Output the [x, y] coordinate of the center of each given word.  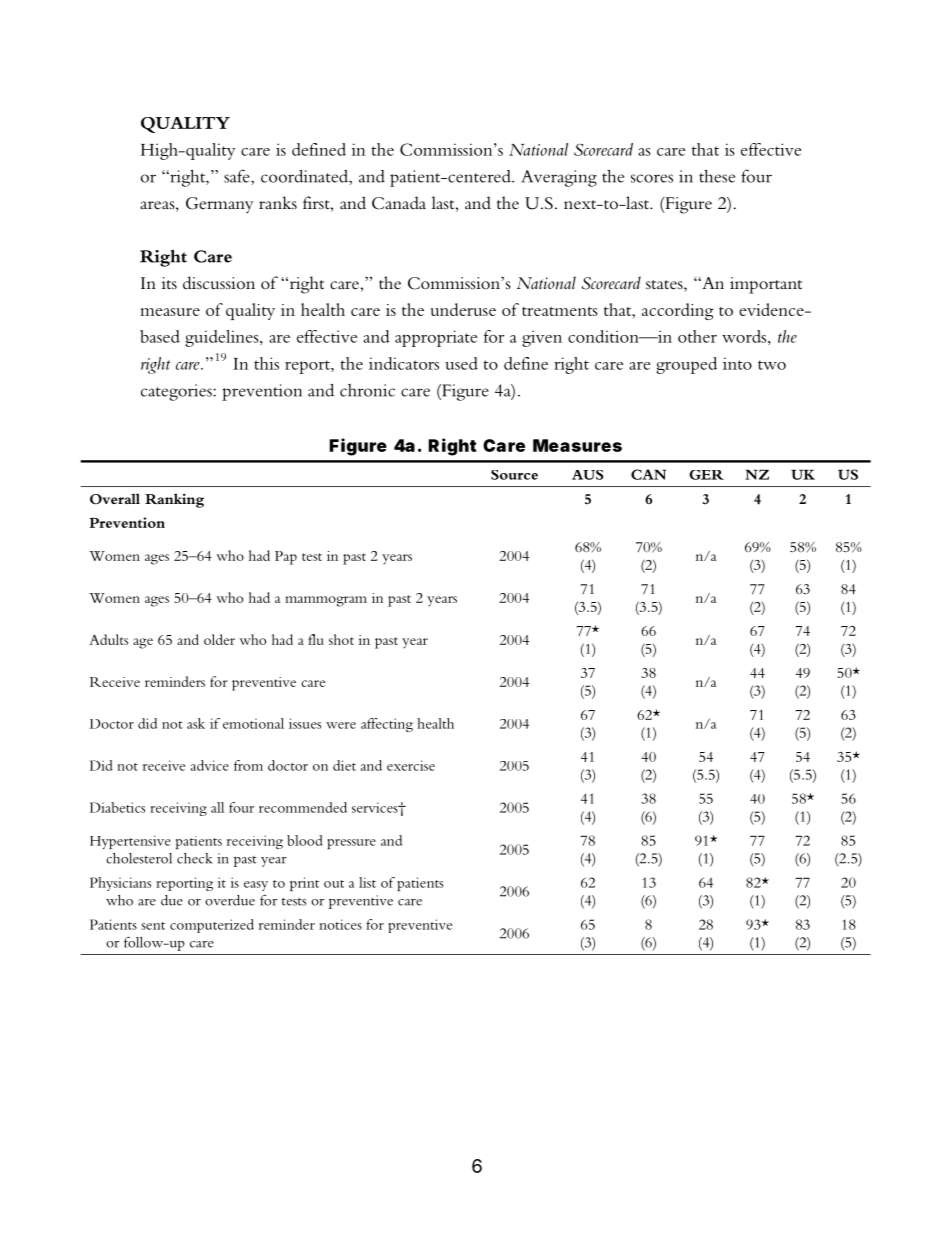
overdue [230, 900]
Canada [399, 203]
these [717, 176]
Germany [219, 205]
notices [340, 924]
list [367, 882]
